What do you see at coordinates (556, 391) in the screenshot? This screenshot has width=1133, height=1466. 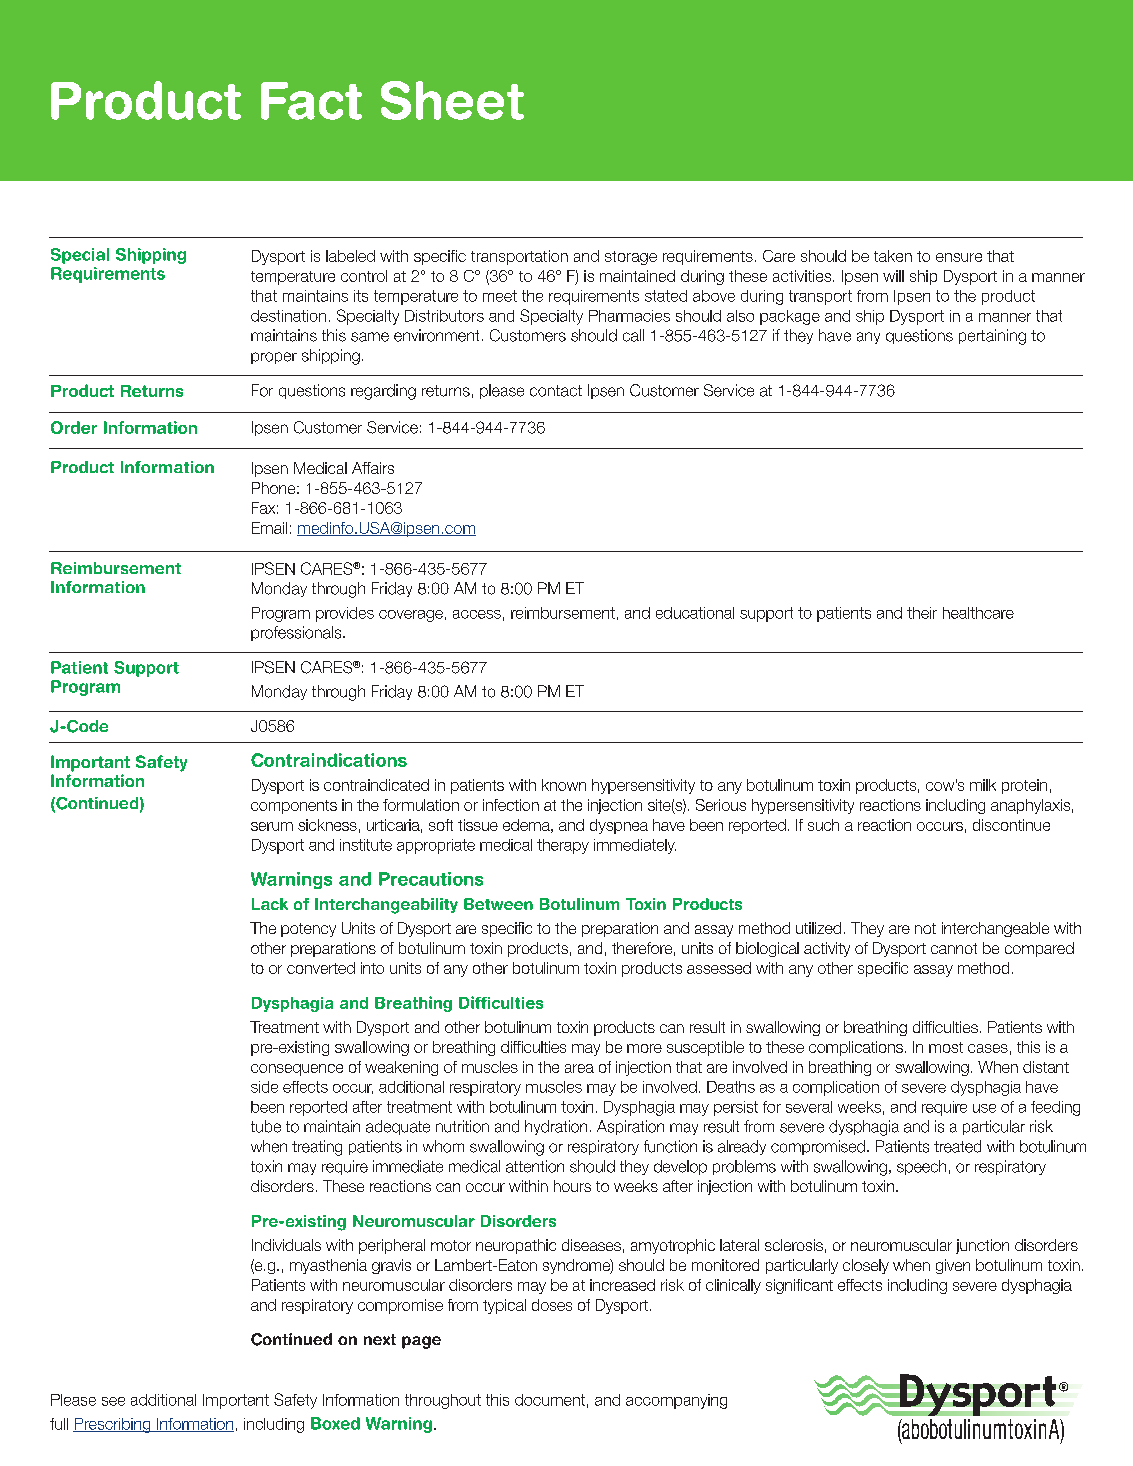 I see `contact` at bounding box center [556, 391].
